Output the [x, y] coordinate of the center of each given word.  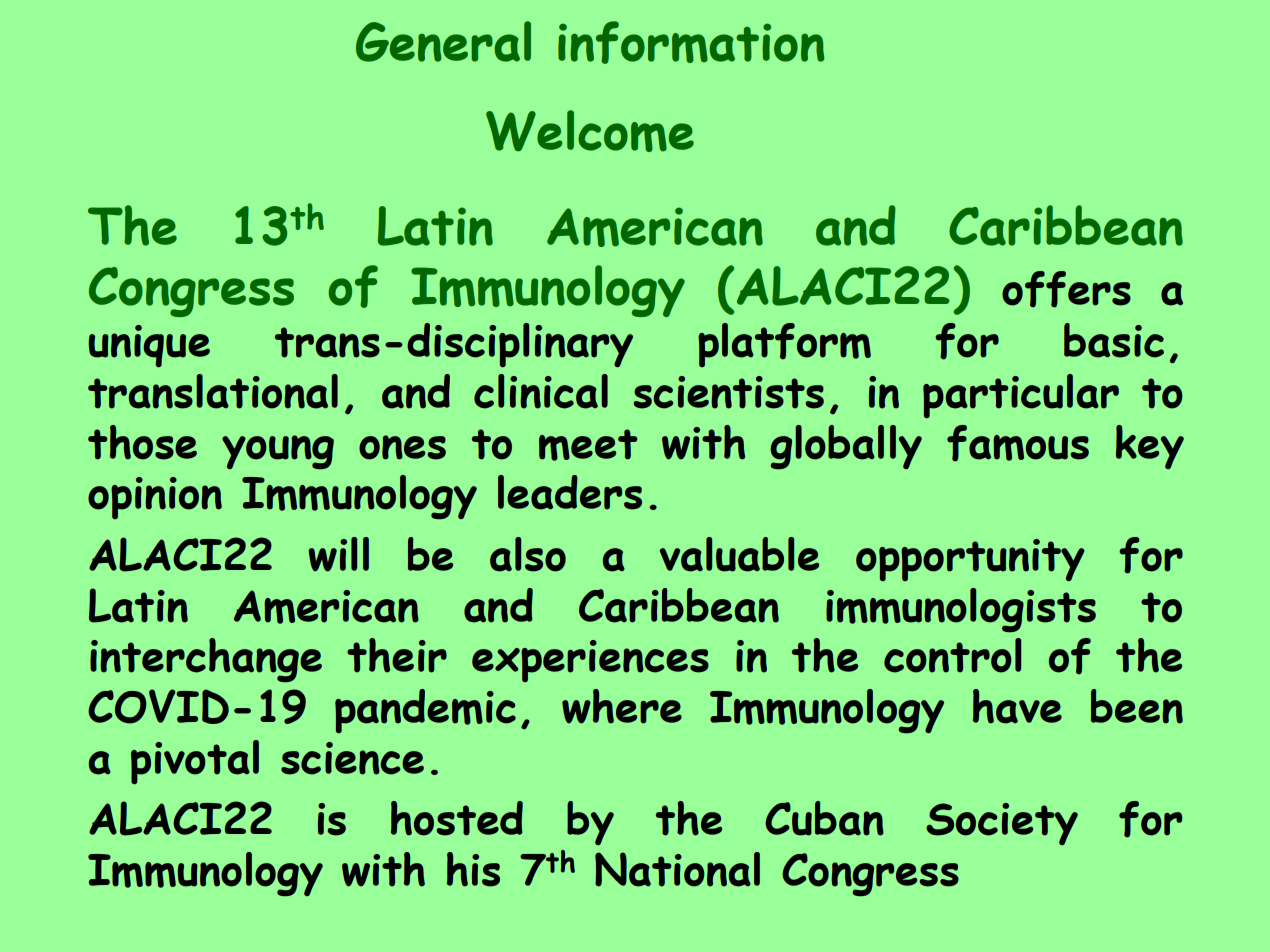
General [443, 41]
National [677, 869]
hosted [457, 818]
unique [149, 346]
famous [1018, 443]
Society [1002, 824]
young [278, 452]
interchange [206, 660]
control [952, 655]
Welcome [590, 131]
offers [1066, 289]
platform [784, 345]
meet [588, 445]
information [691, 42]
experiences [590, 661]
